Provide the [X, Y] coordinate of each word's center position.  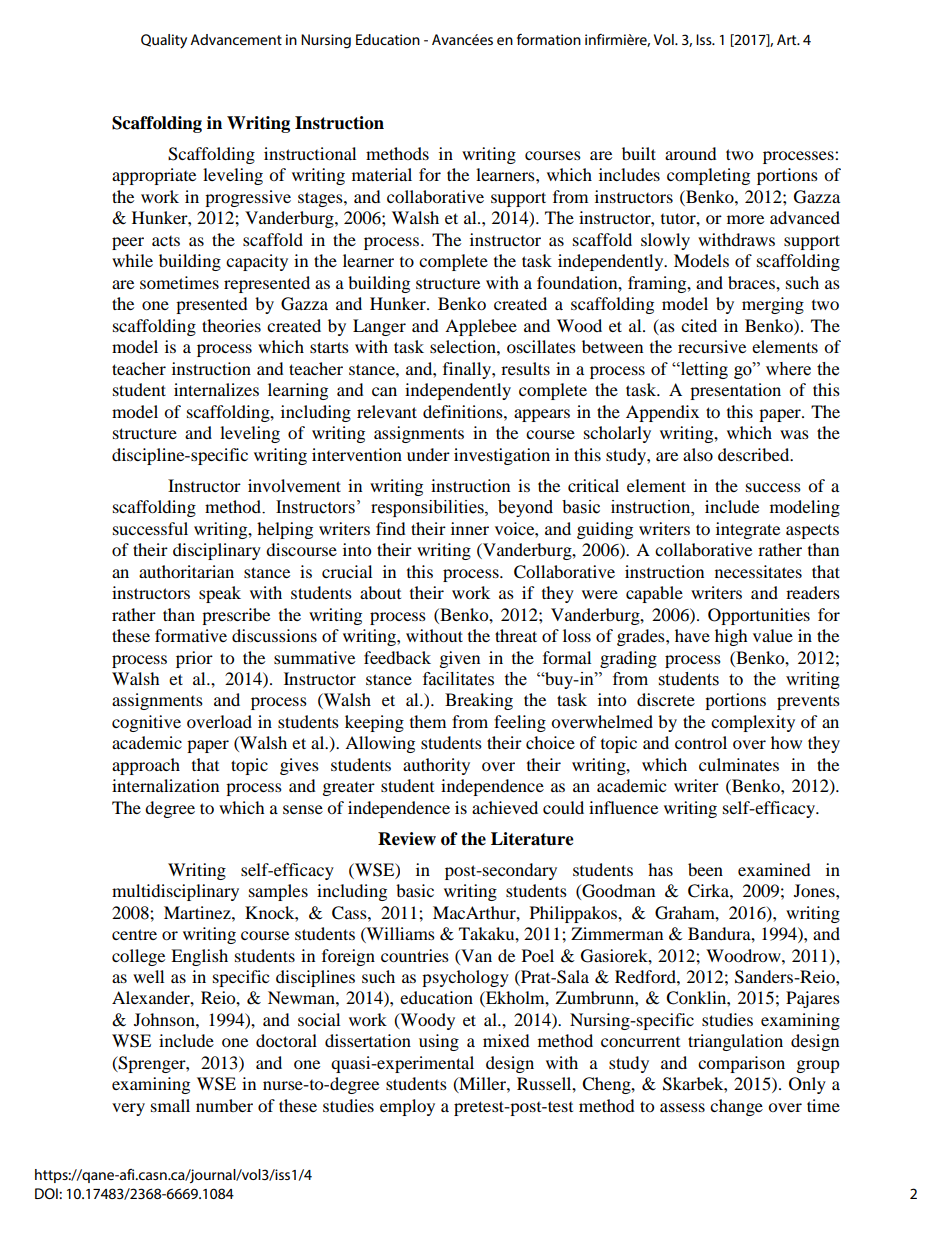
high [731, 637]
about [380, 592]
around [691, 153]
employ [407, 1107]
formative [191, 635]
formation [549, 39]
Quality [164, 41]
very [128, 1109]
